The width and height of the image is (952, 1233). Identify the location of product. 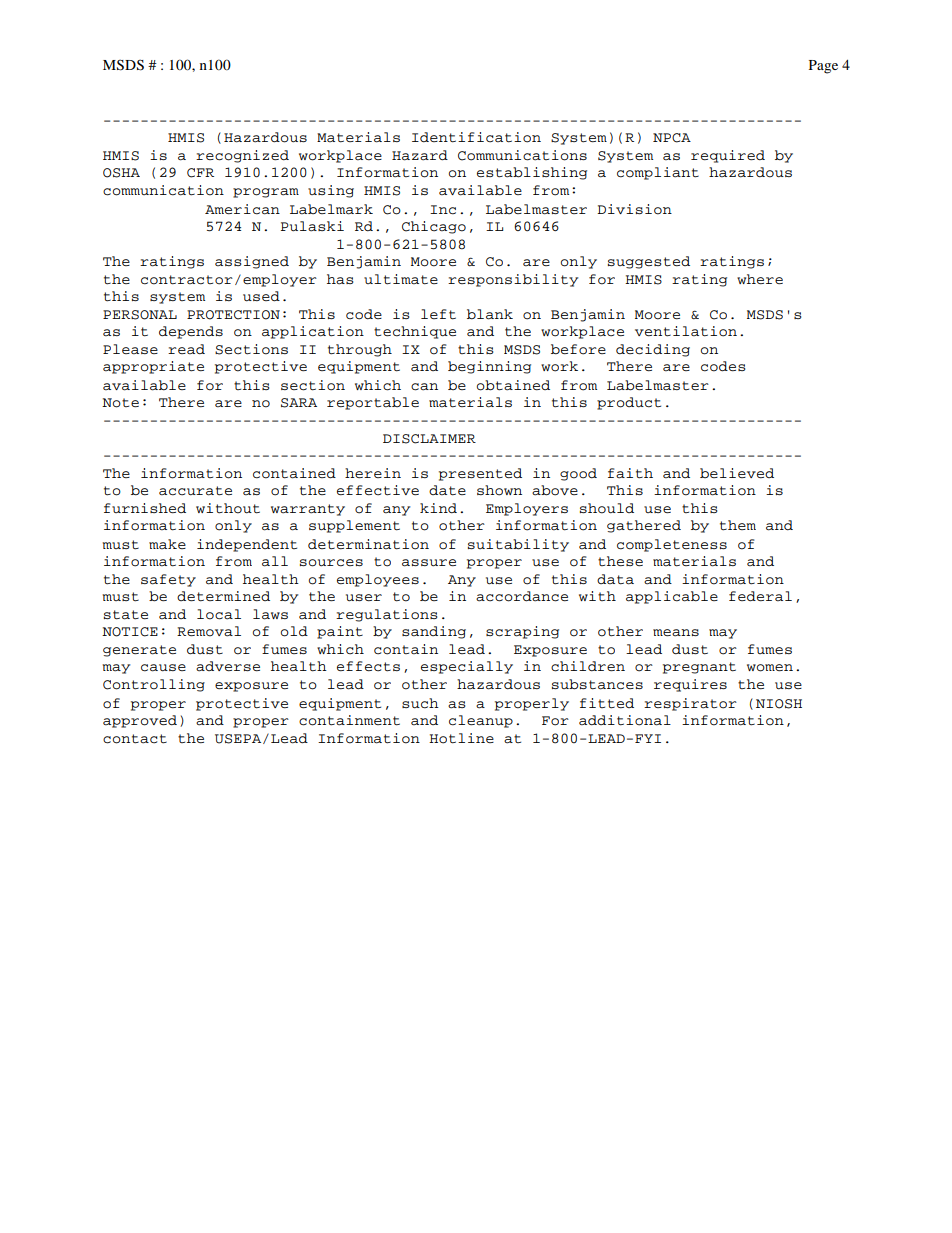
(629, 403).
